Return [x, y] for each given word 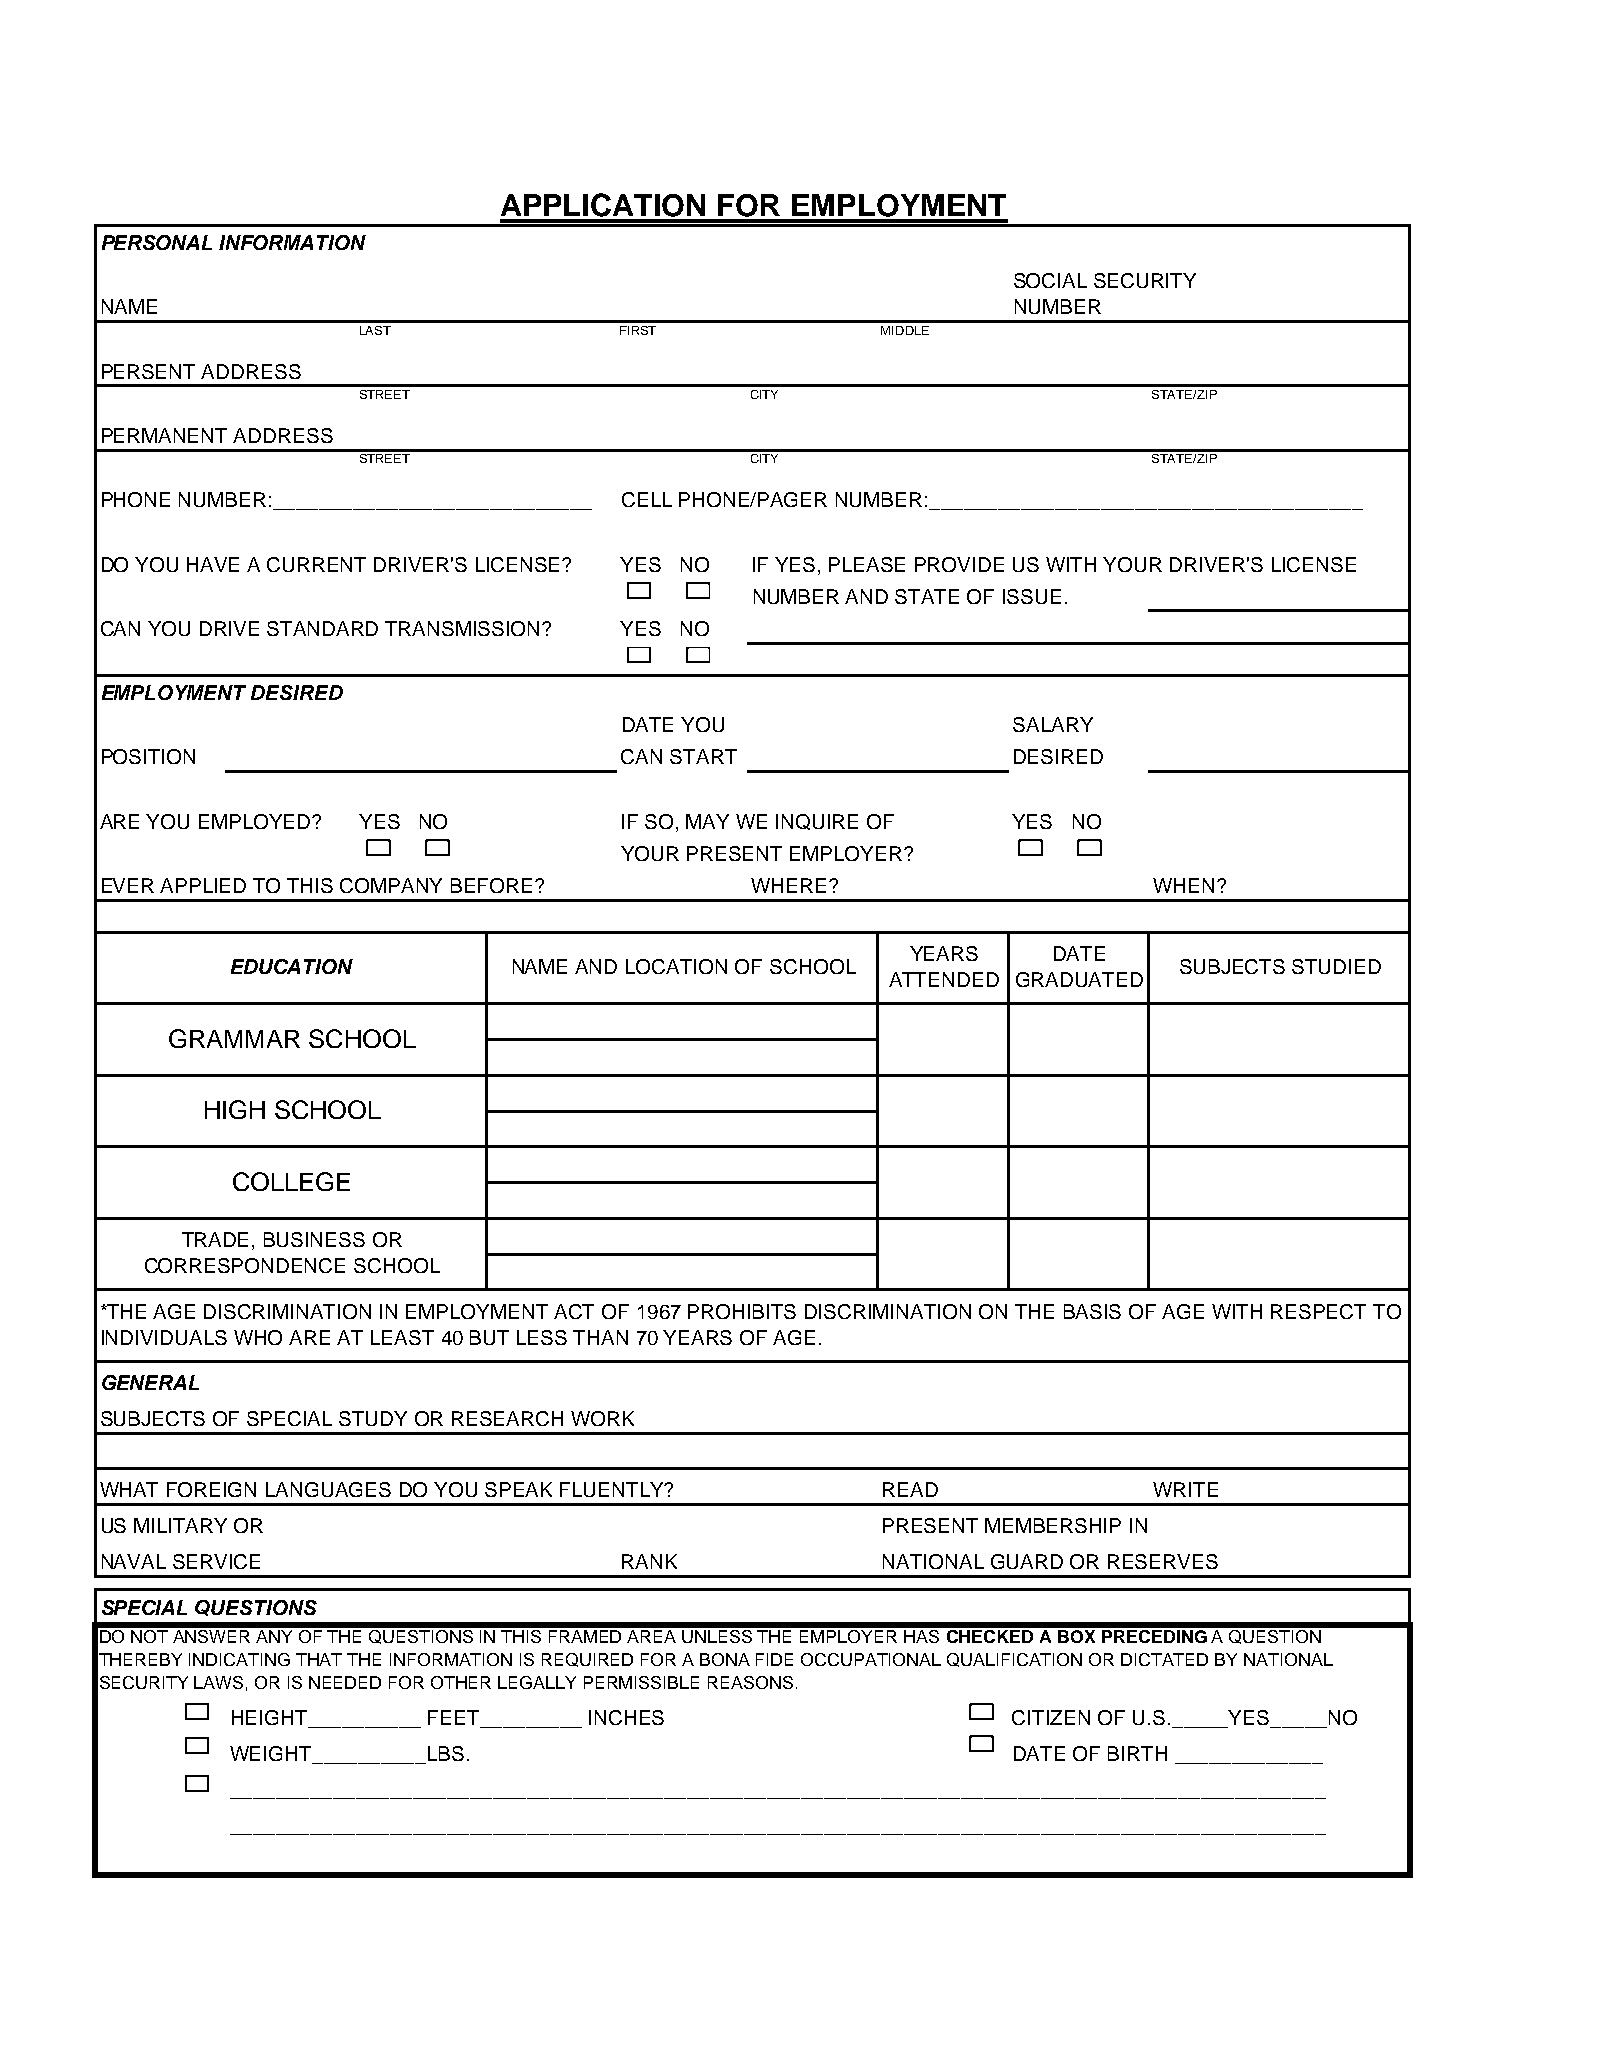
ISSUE [1032, 596]
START [703, 756]
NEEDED [345, 1682]
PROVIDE [959, 564]
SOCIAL [1050, 280]
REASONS [750, 1682]
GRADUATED [1079, 979]
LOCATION [676, 966]
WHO [258, 1337]
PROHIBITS [742, 1311]
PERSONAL [157, 242]
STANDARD [322, 628]
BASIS [1092, 1311]
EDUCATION [292, 966]
